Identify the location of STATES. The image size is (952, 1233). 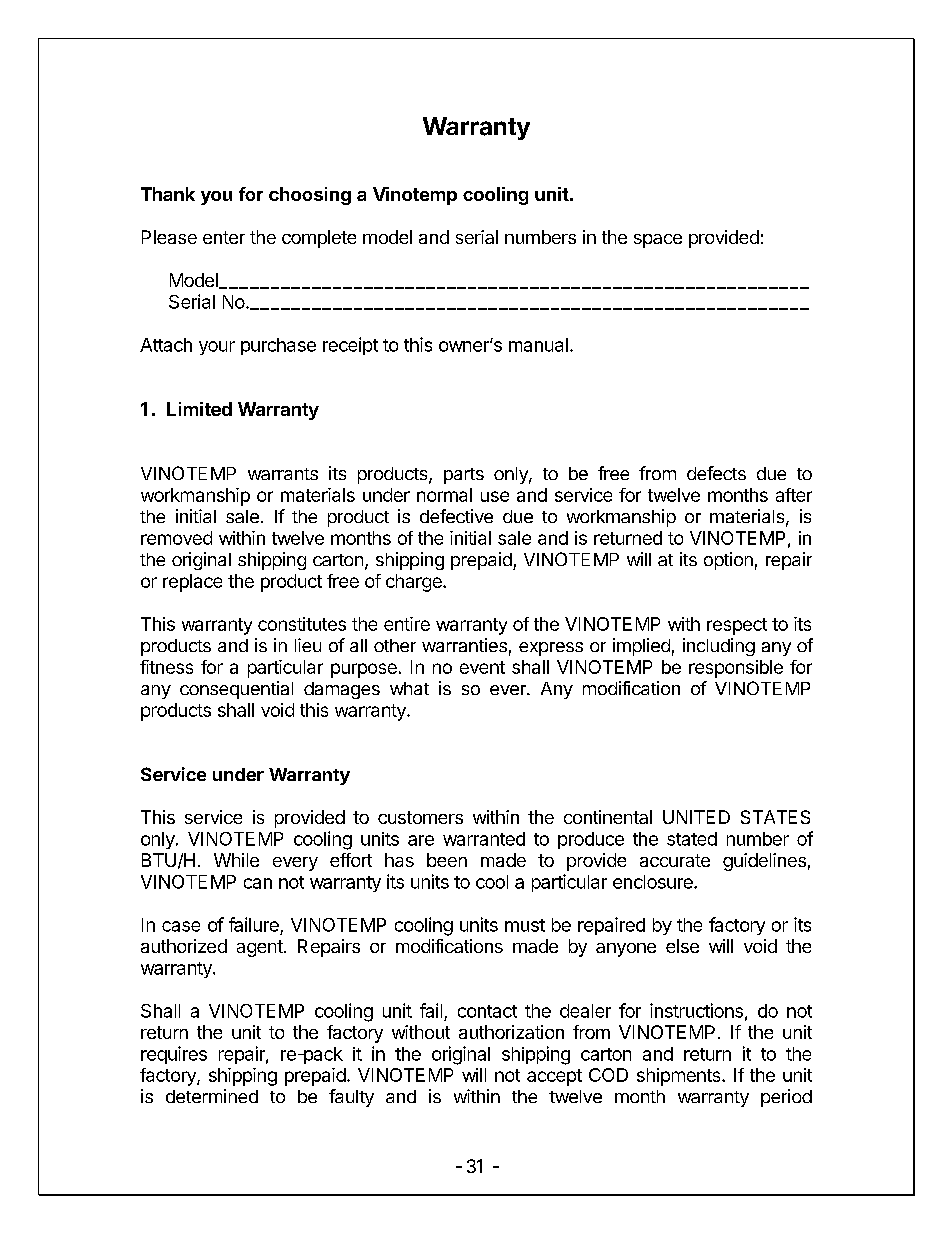
(775, 817).
